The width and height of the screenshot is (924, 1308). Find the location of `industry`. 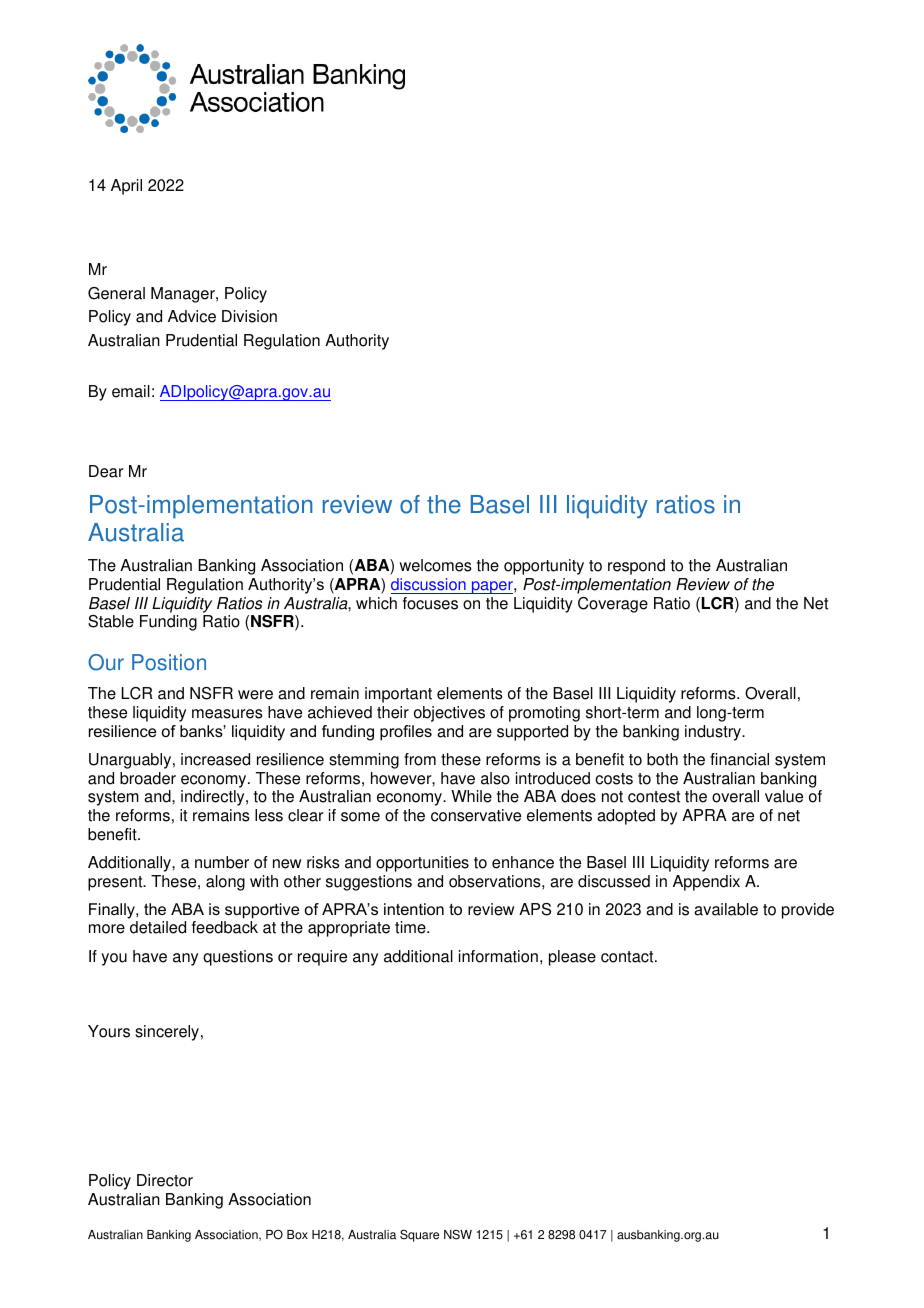

industry is located at coordinates (714, 733).
